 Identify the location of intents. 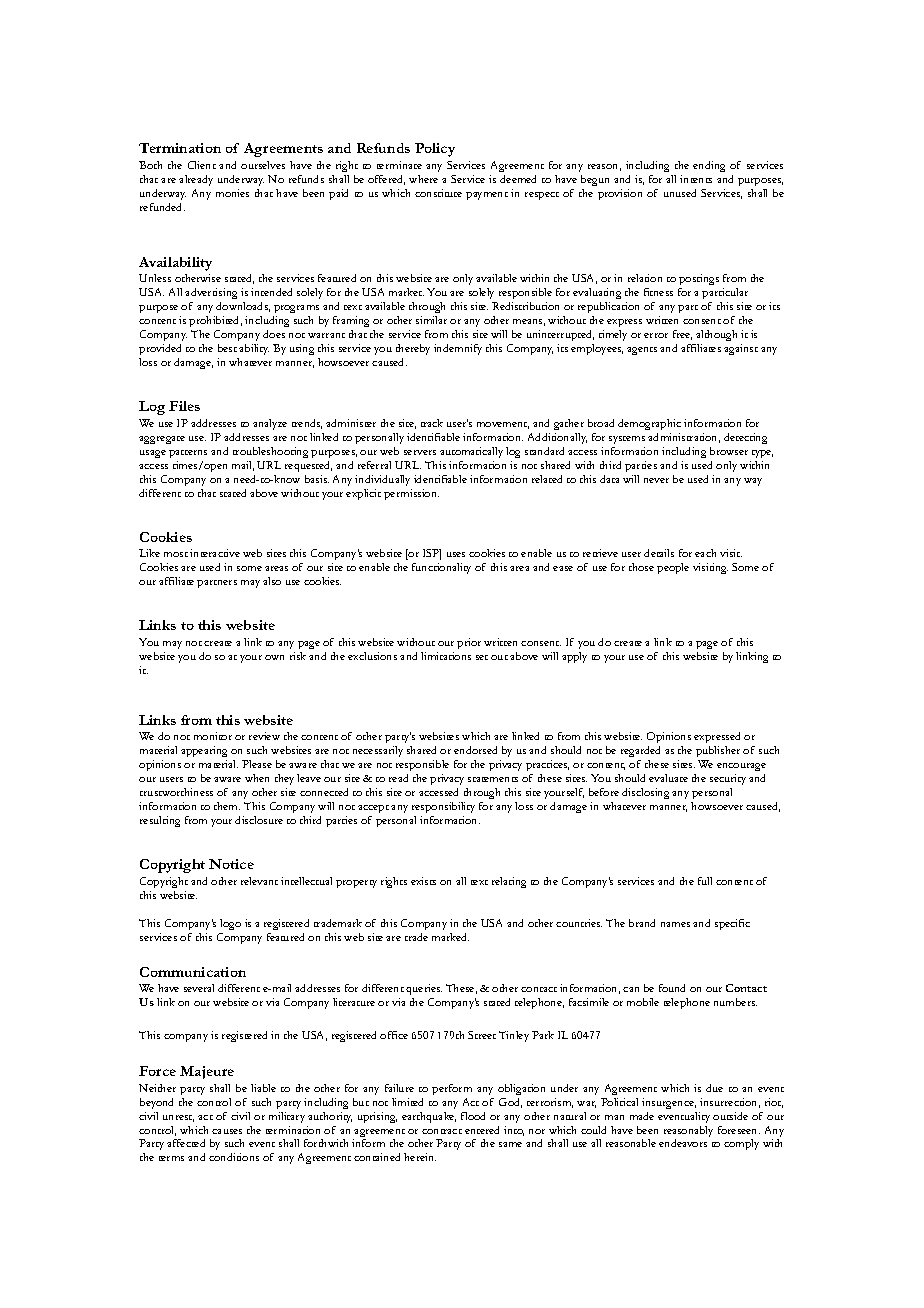
(696, 179).
